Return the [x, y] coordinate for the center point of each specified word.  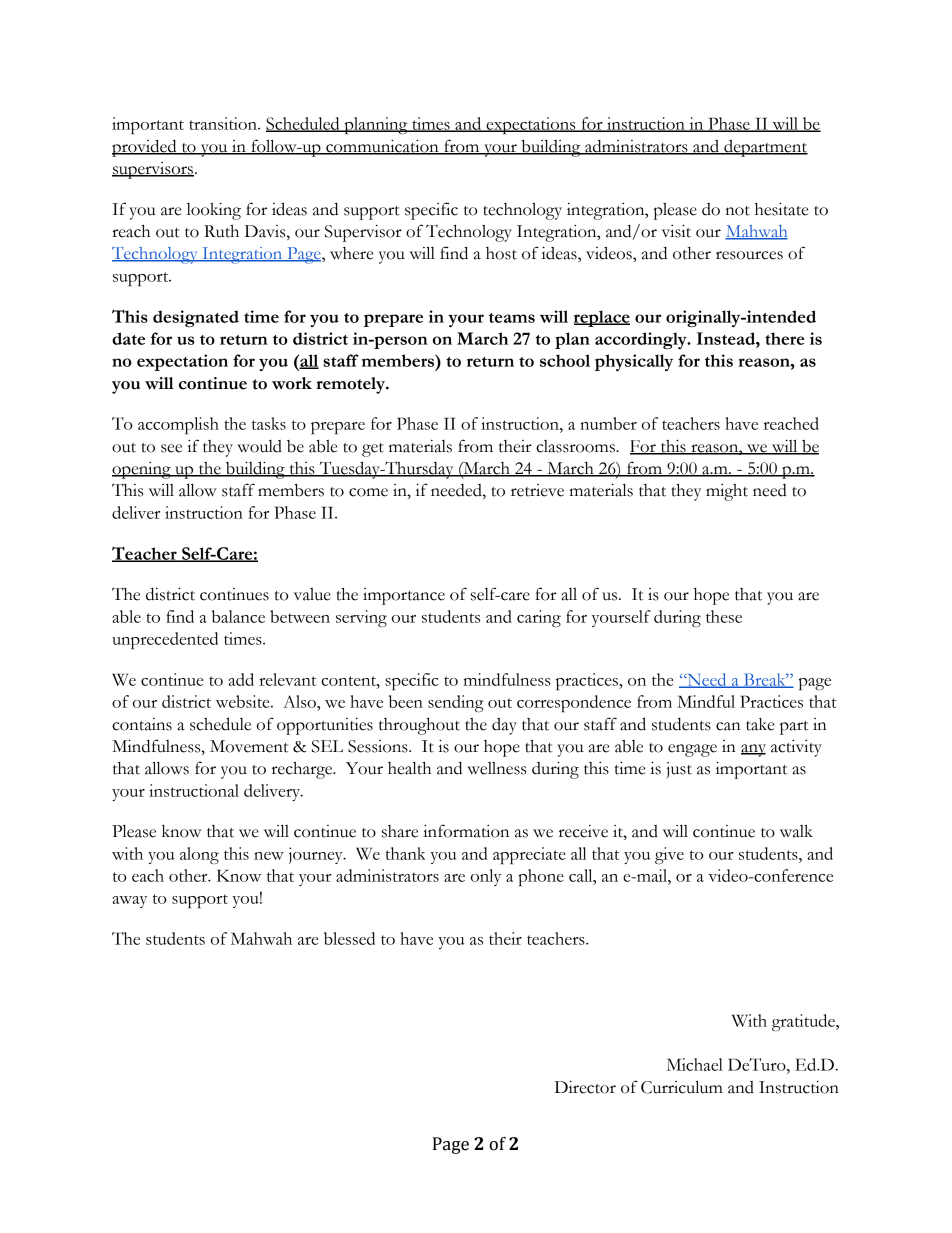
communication [382, 147]
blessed [349, 938]
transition [224, 123]
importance [404, 596]
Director [585, 1087]
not [738, 211]
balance [238, 616]
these [724, 616]
